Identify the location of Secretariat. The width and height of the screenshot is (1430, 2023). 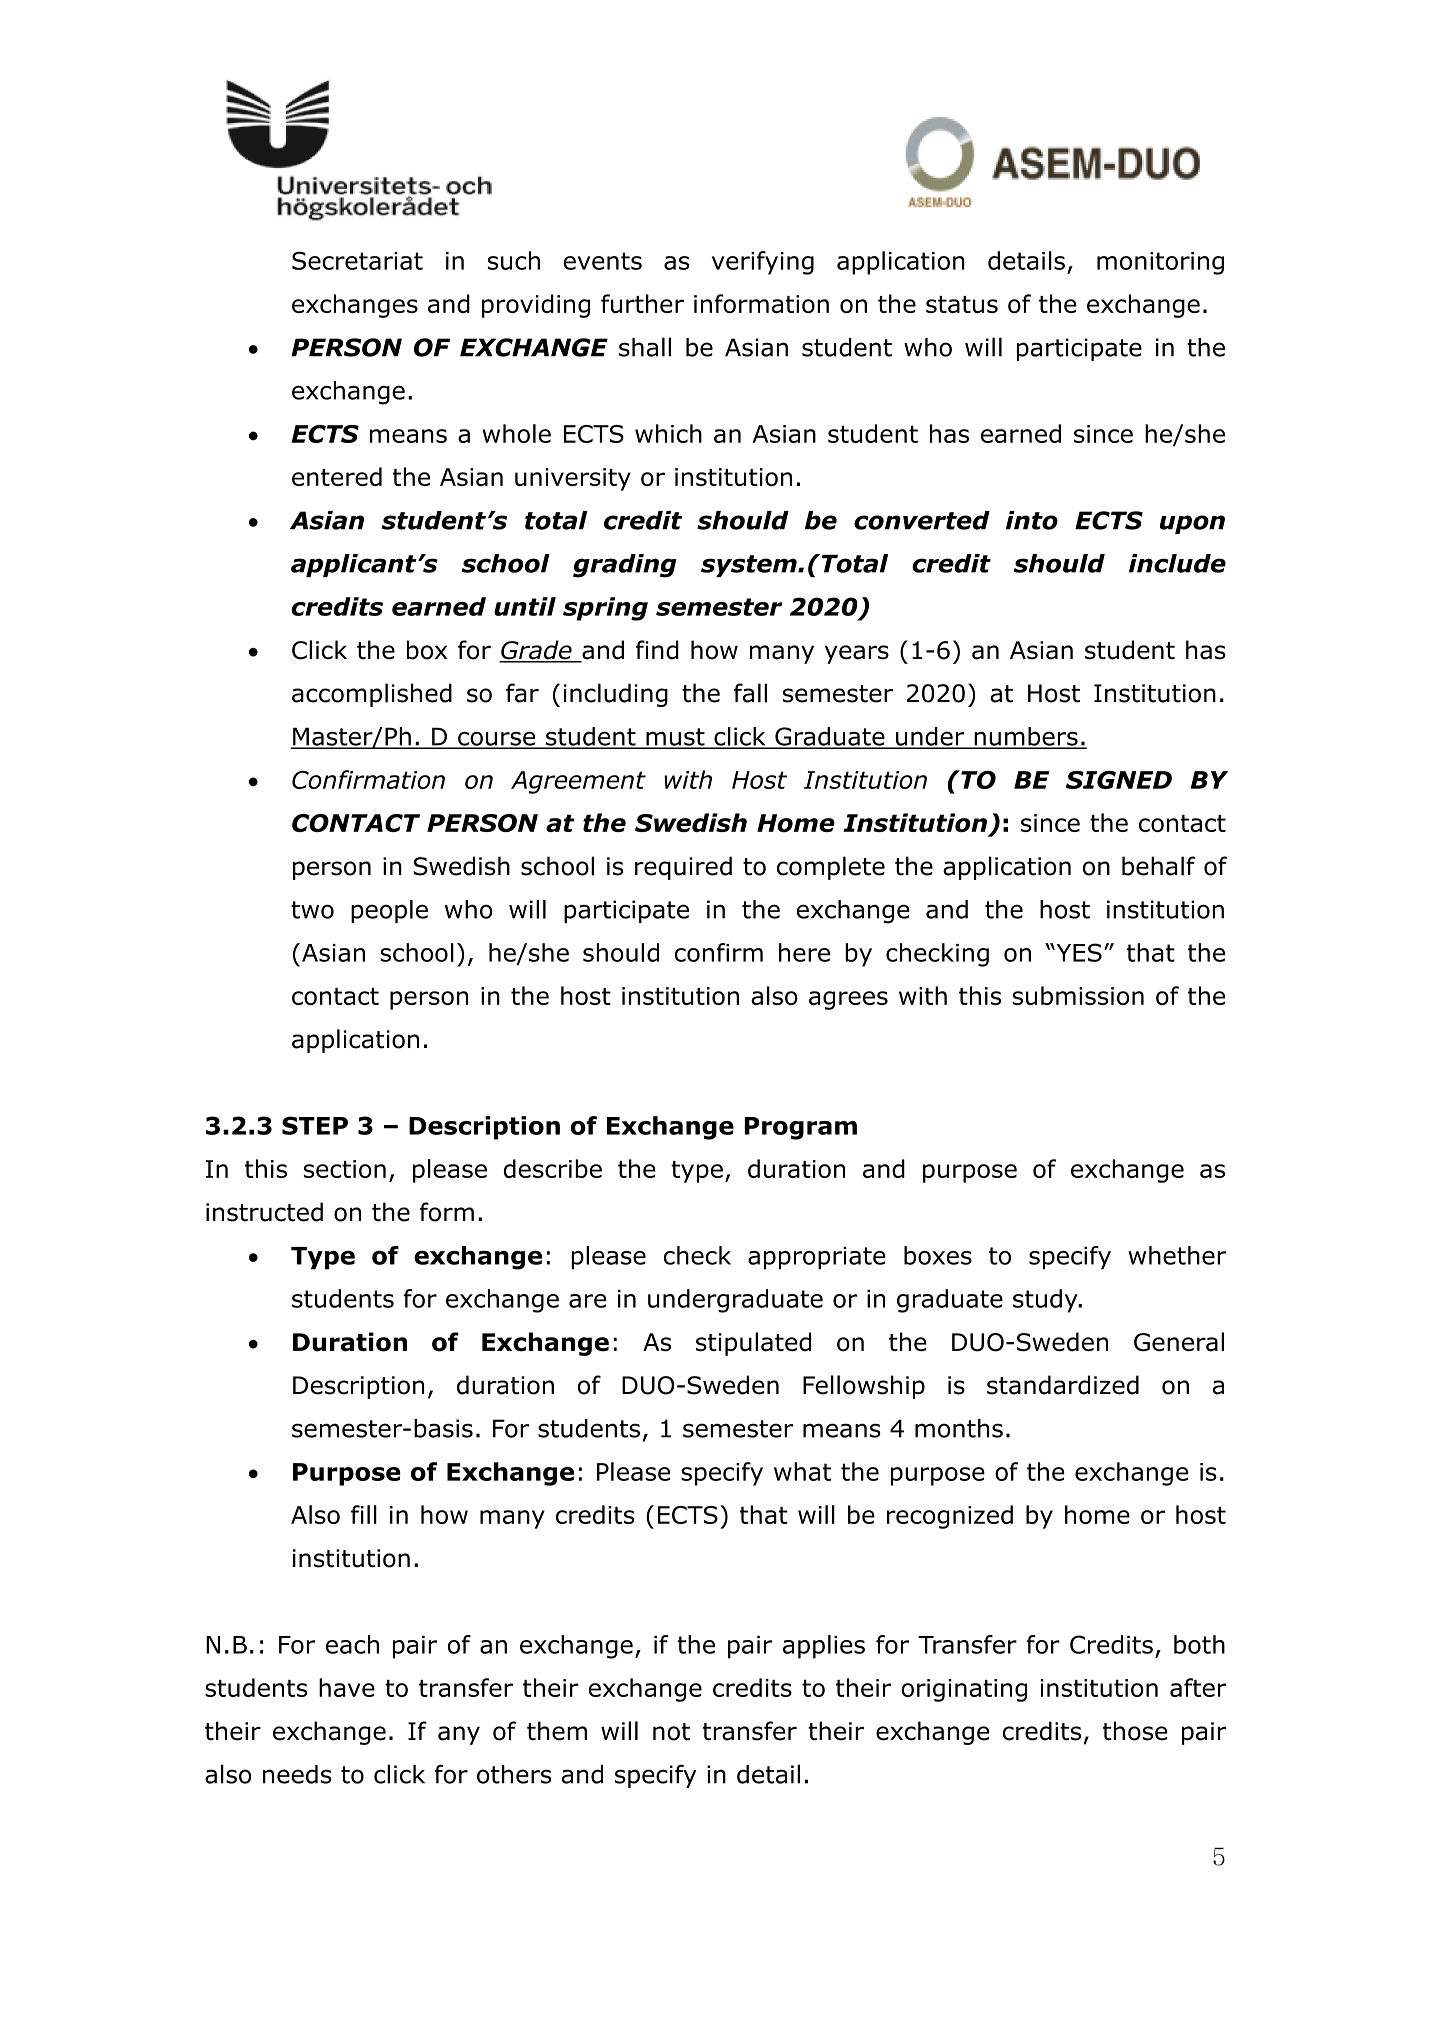
(357, 260).
